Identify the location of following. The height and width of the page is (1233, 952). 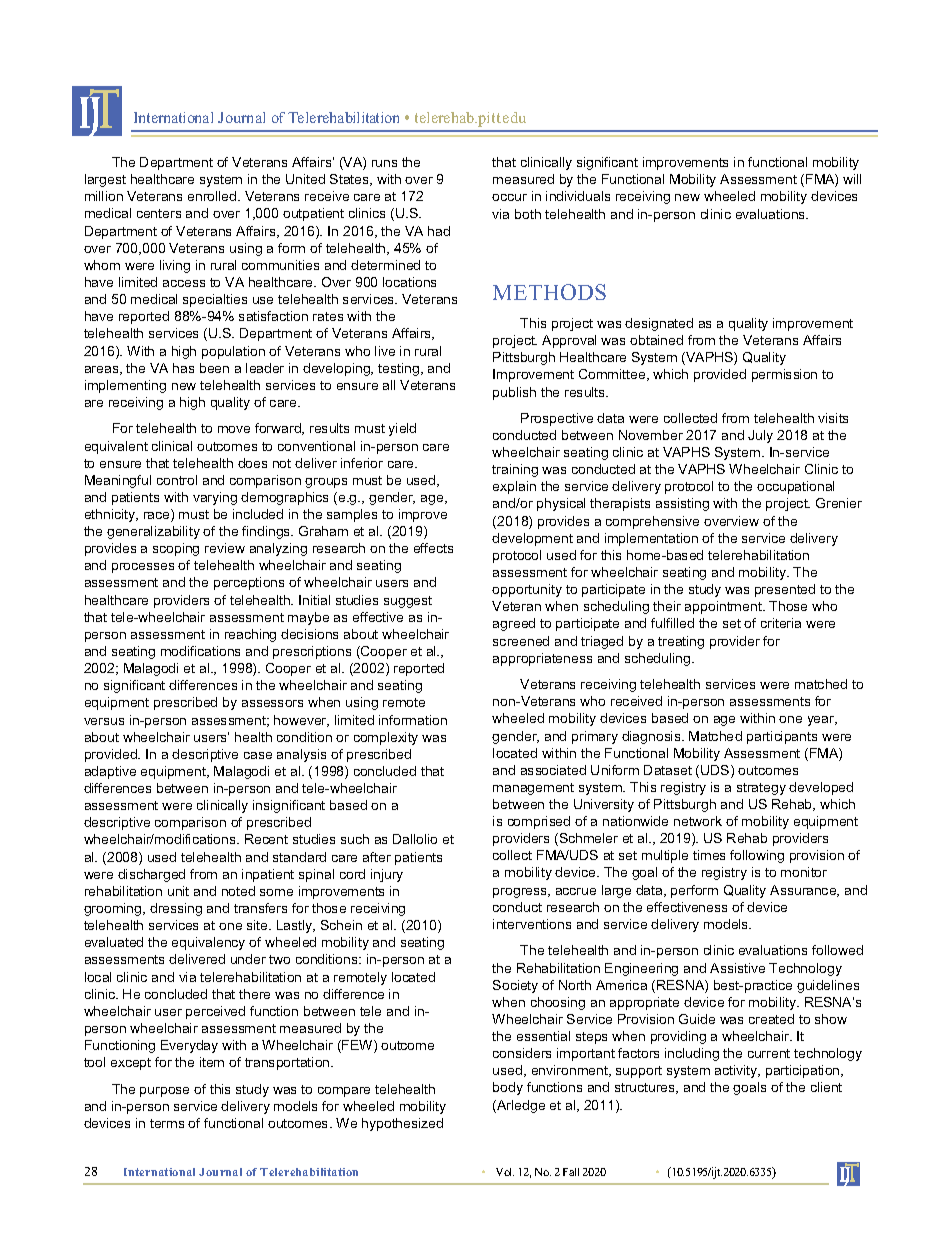
(757, 856).
